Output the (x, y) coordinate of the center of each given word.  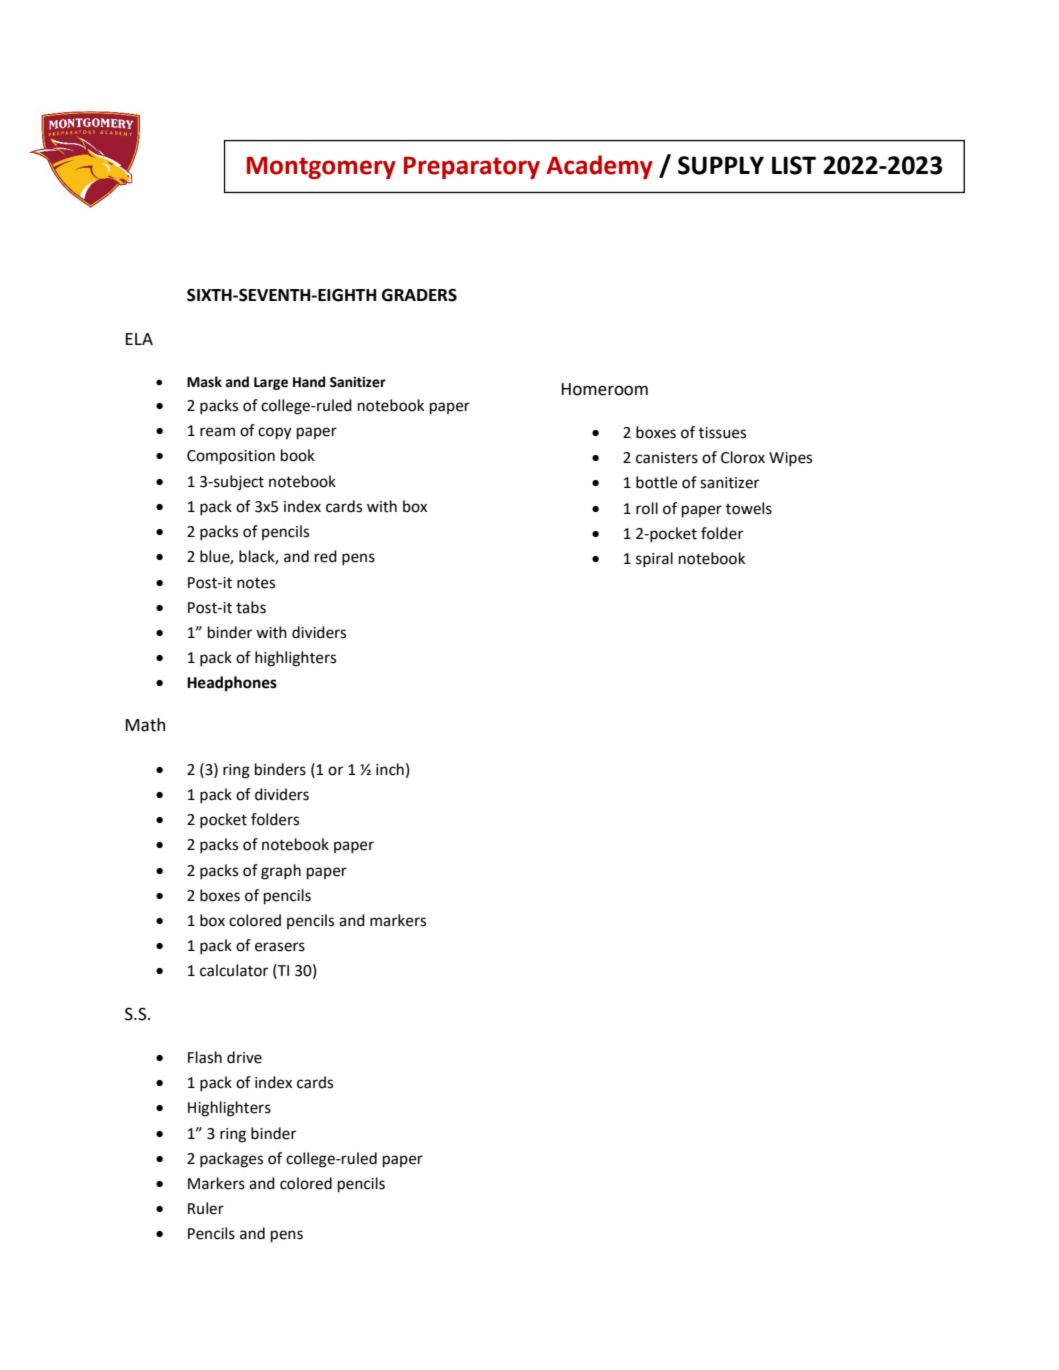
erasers (280, 947)
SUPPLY (721, 165)
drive (244, 1057)
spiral (654, 560)
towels (749, 508)
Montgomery (321, 167)
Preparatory (472, 167)
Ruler (206, 1208)
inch (390, 769)
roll (647, 508)
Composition (231, 457)
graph (281, 872)
